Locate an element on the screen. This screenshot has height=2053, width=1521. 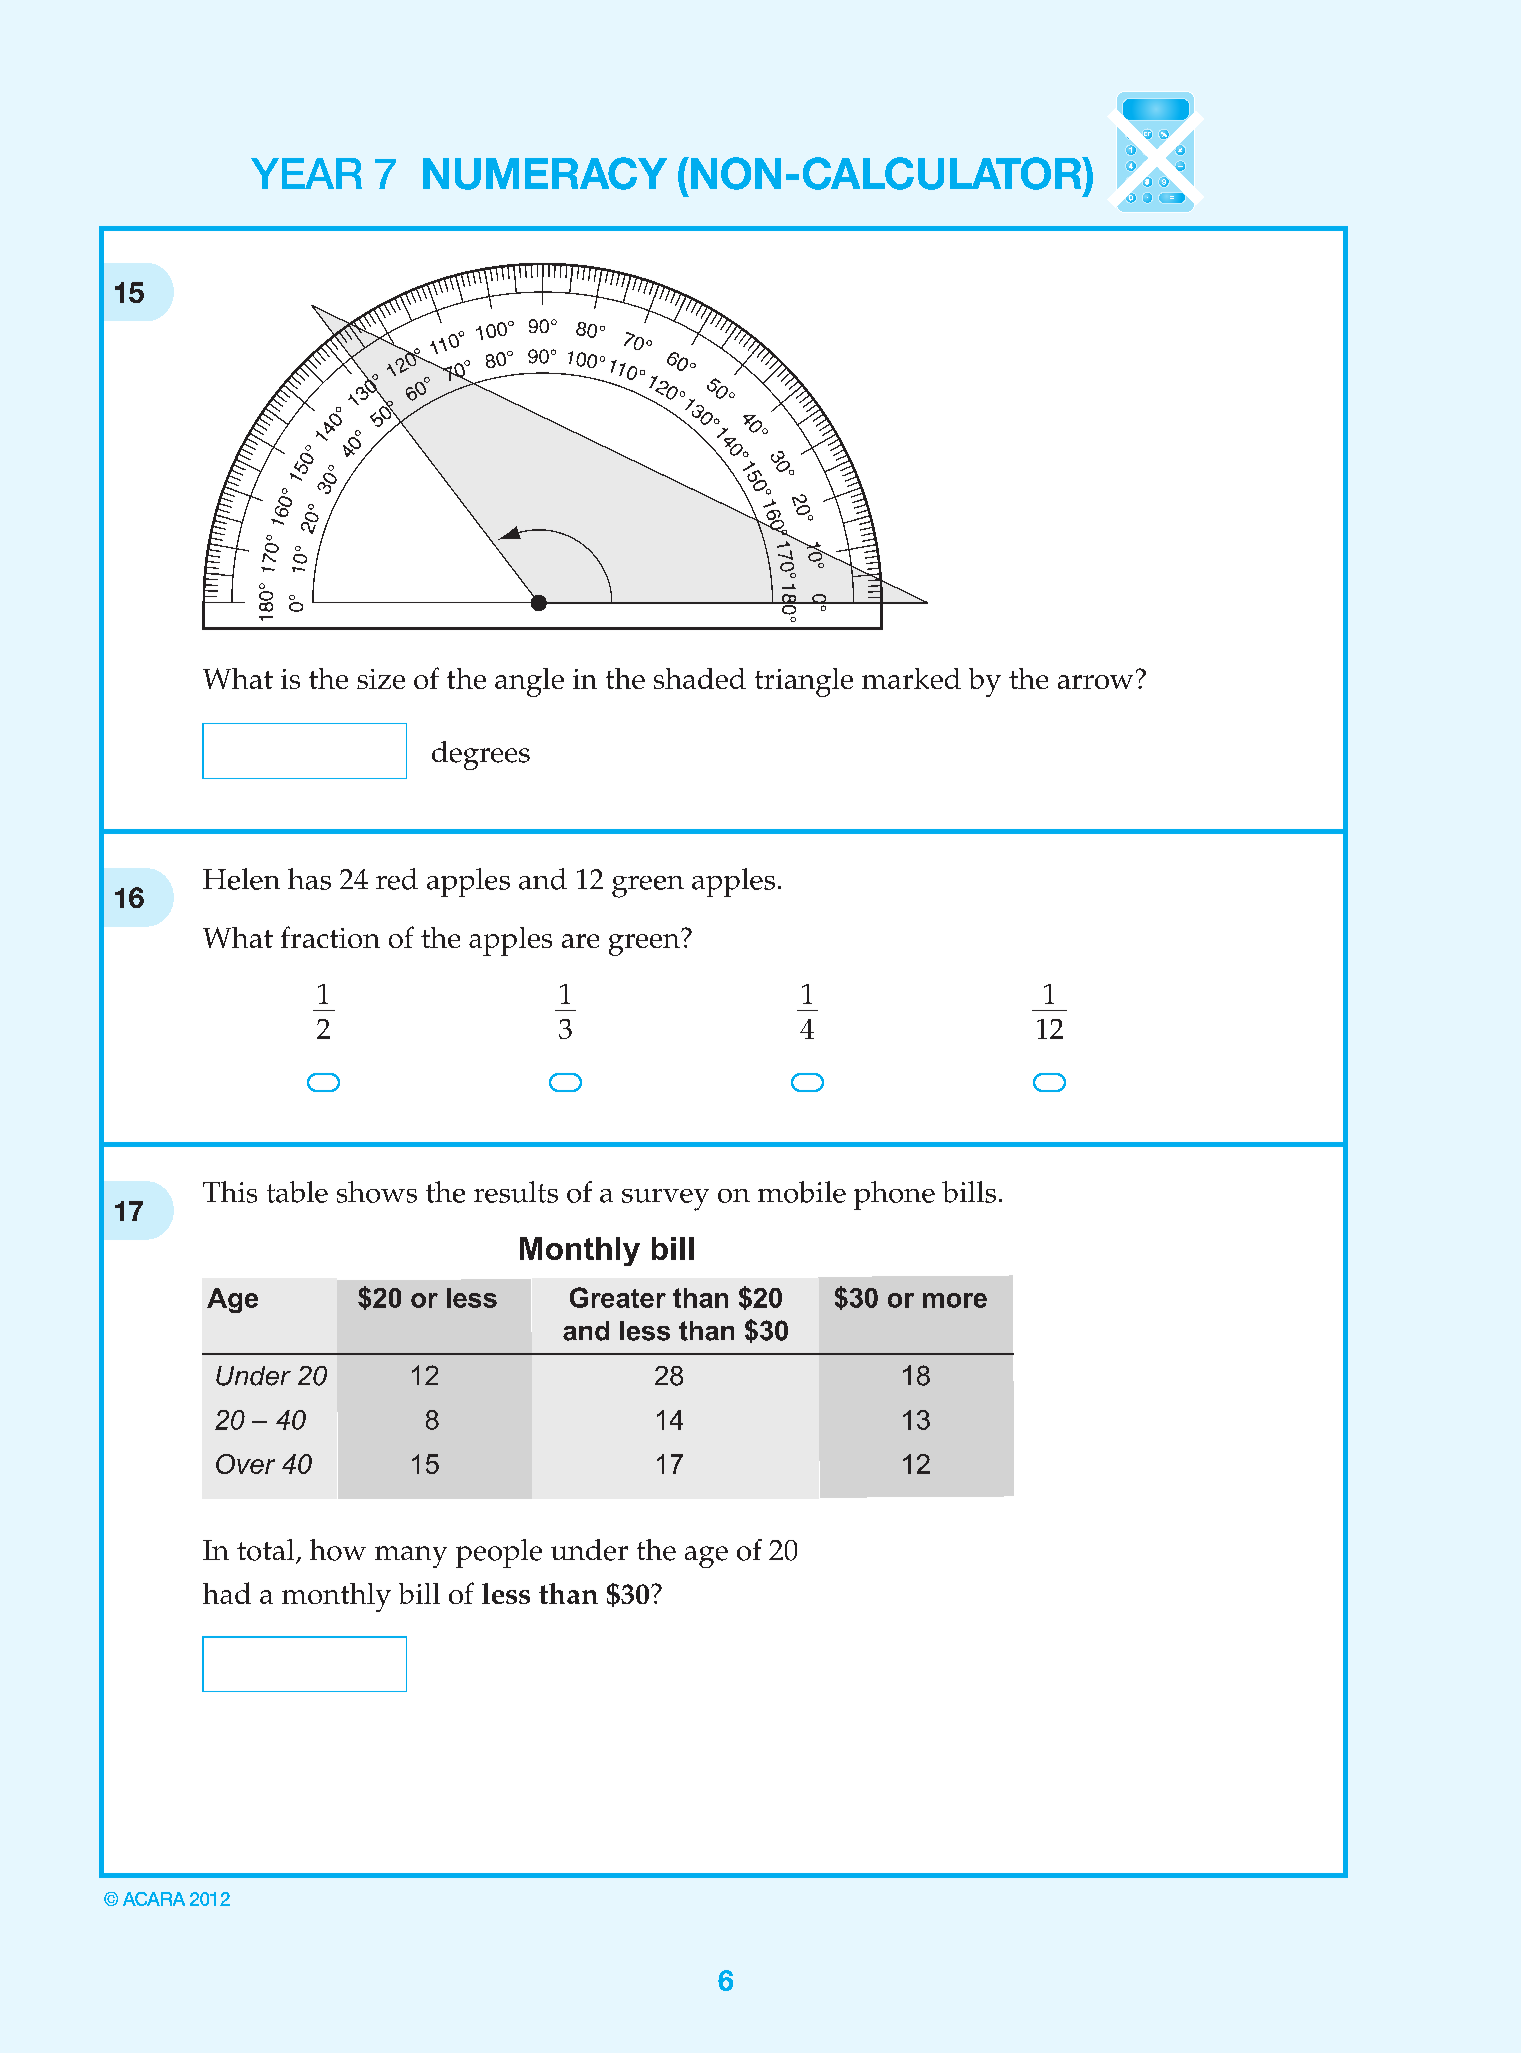
phone is located at coordinates (894, 1195).
